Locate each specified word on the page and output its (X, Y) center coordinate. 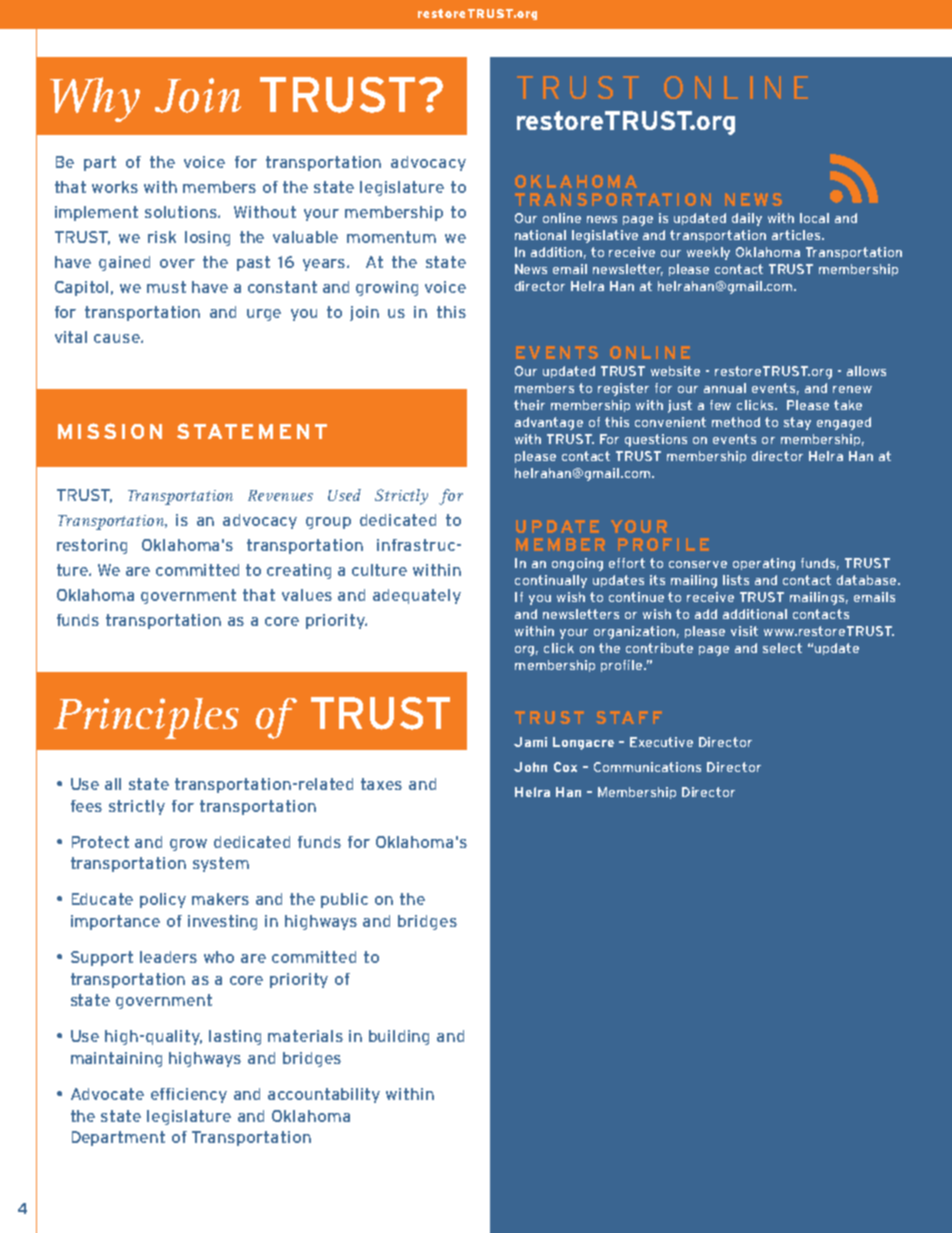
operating (764, 564)
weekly (708, 253)
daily (747, 219)
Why (95, 99)
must (166, 287)
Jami (530, 742)
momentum (391, 237)
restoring (92, 546)
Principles (146, 718)
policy (163, 900)
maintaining (116, 1059)
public (344, 900)
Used (344, 495)
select (782, 648)
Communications (647, 767)
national (540, 235)
